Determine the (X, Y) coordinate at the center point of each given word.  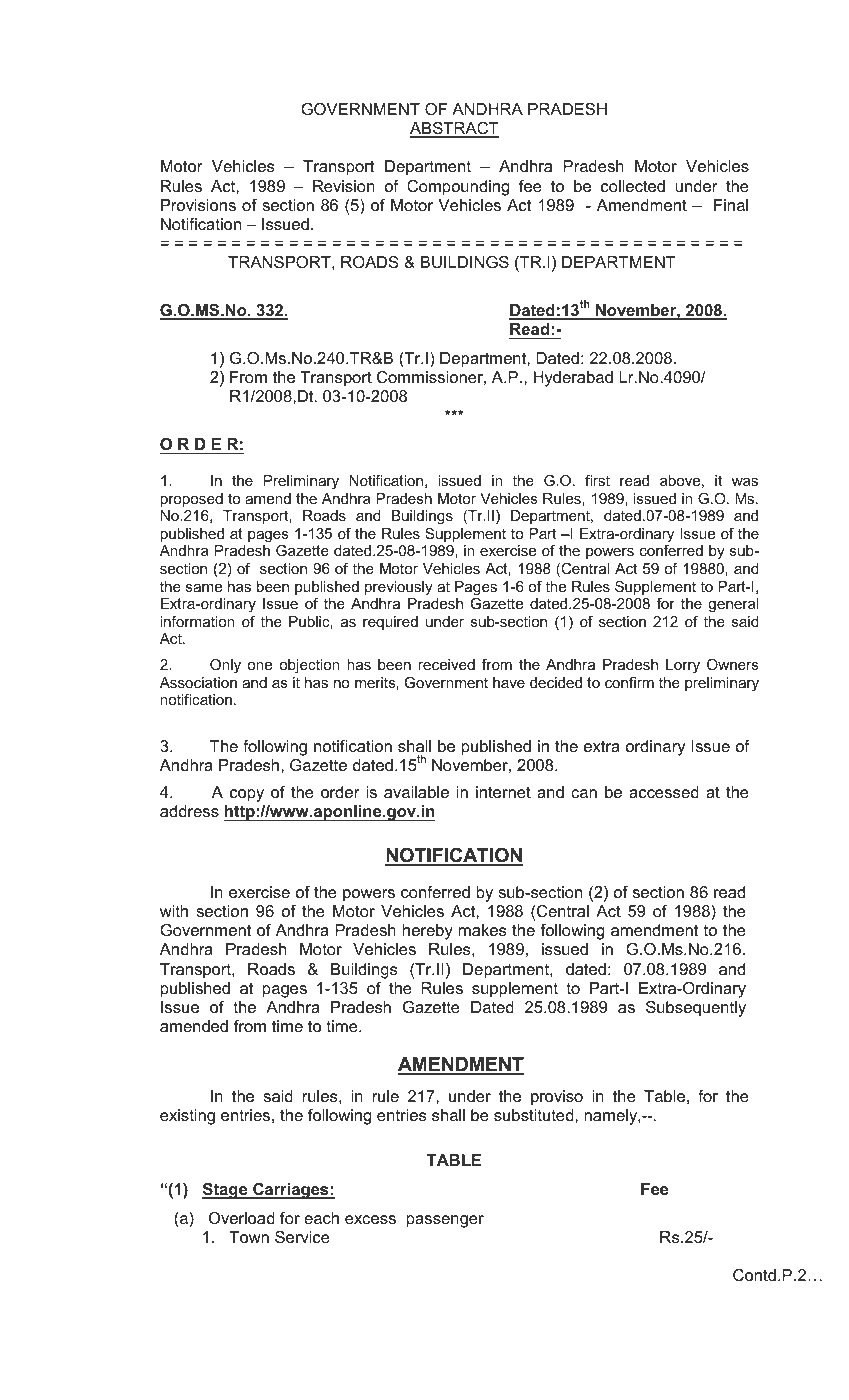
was (745, 482)
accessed (664, 792)
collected (633, 186)
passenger (445, 1221)
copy (247, 795)
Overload (242, 1218)
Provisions (198, 205)
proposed (191, 500)
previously (399, 588)
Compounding (458, 188)
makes (482, 930)
